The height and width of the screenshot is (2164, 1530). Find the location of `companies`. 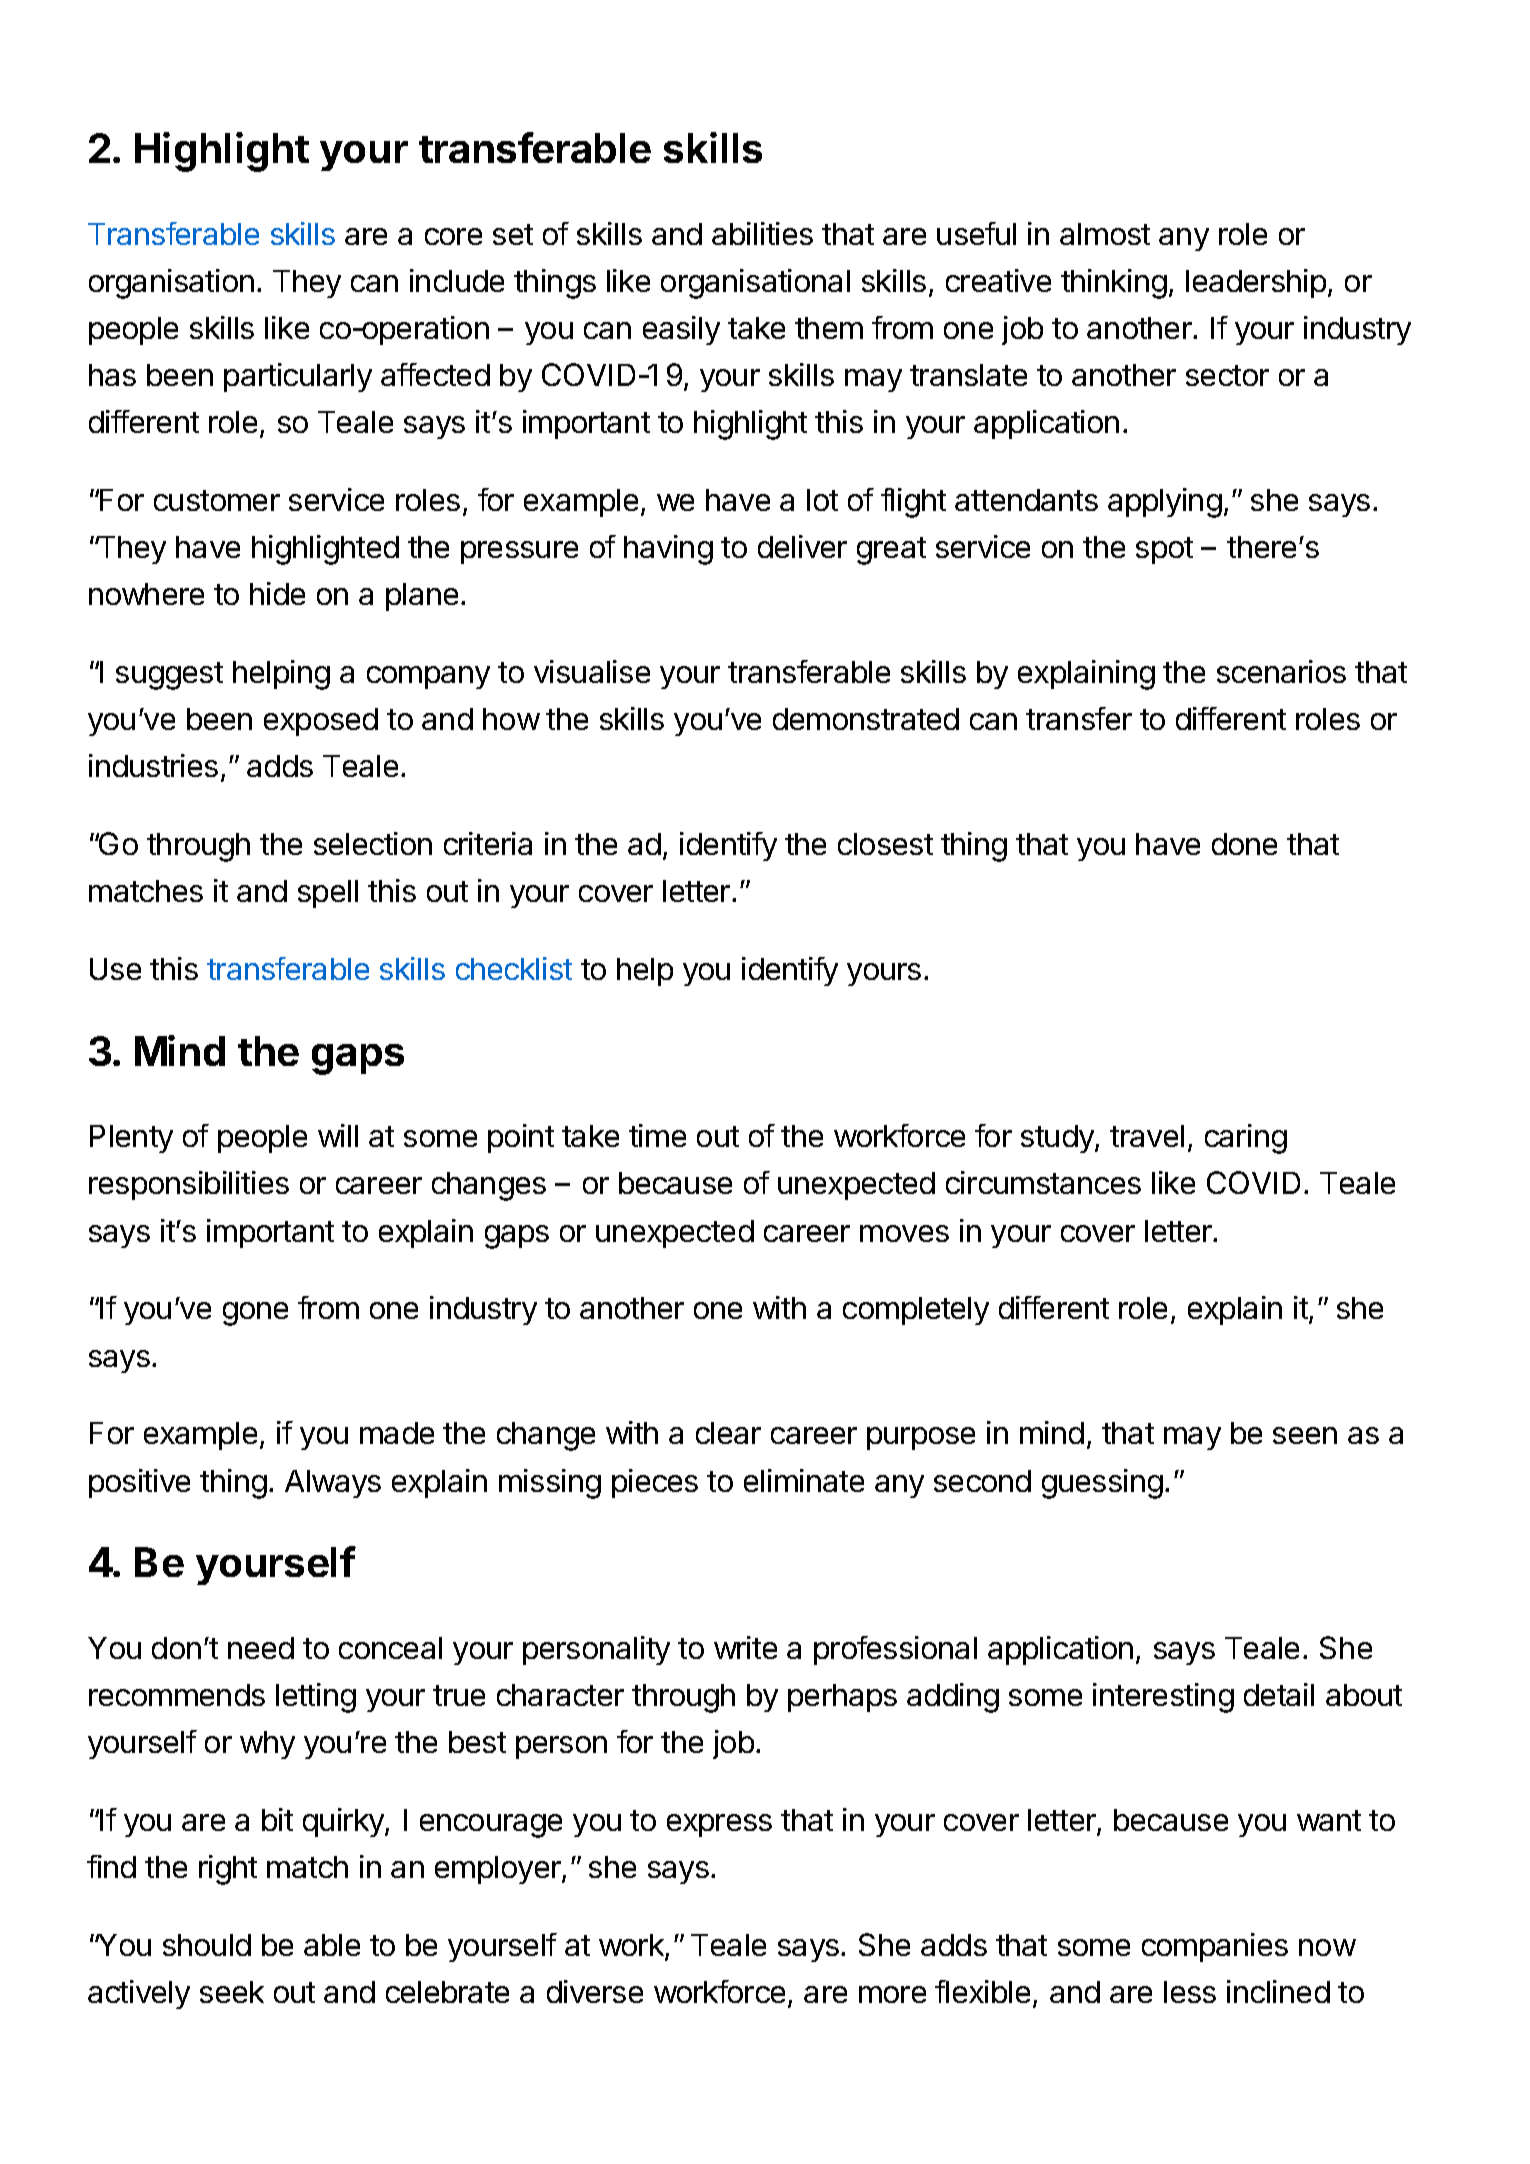

companies is located at coordinates (1215, 1947).
